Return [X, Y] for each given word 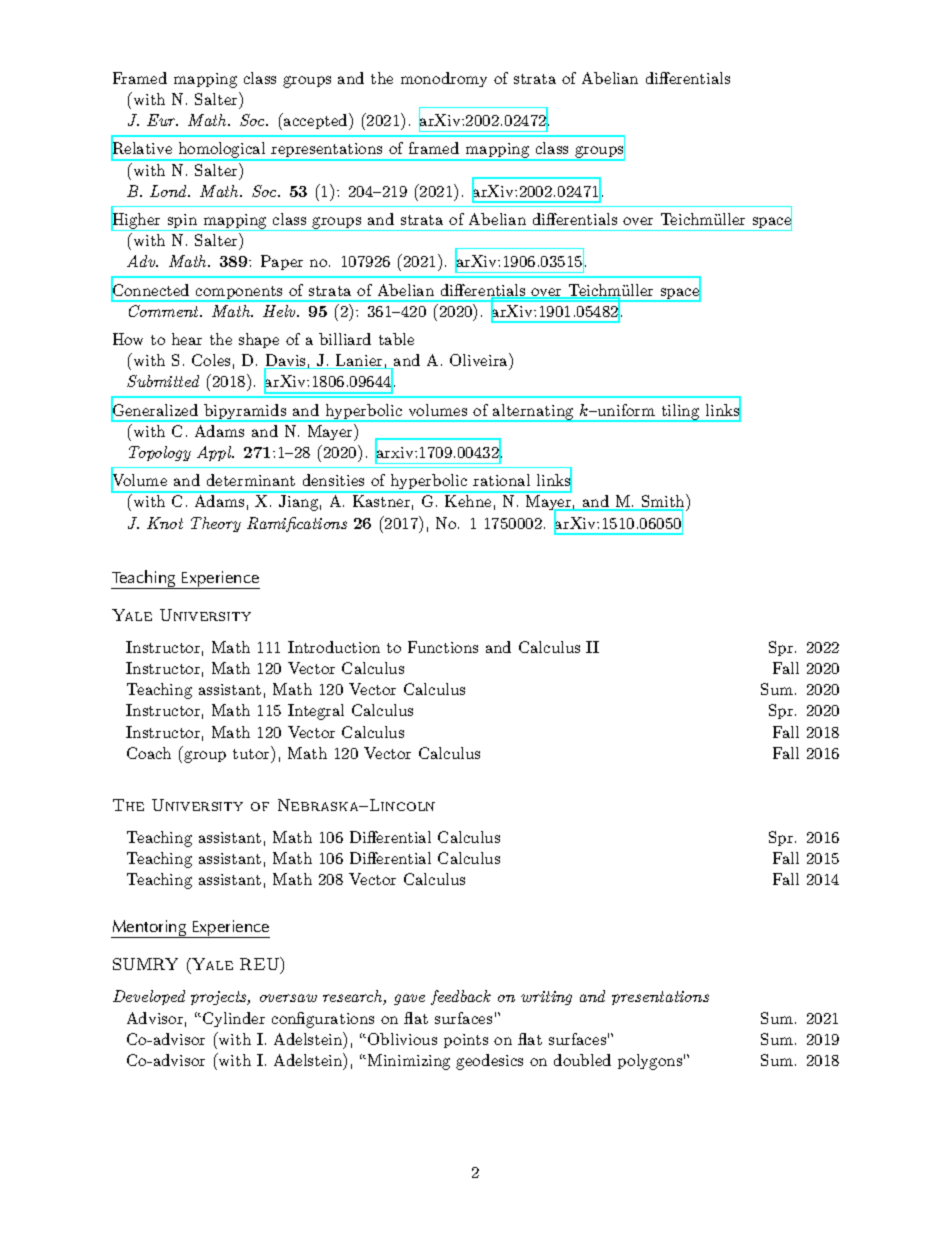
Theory [216, 524]
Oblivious [402, 1039]
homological [222, 151]
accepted [316, 121]
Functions [443, 647]
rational [501, 480]
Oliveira [480, 361]
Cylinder [234, 1019]
